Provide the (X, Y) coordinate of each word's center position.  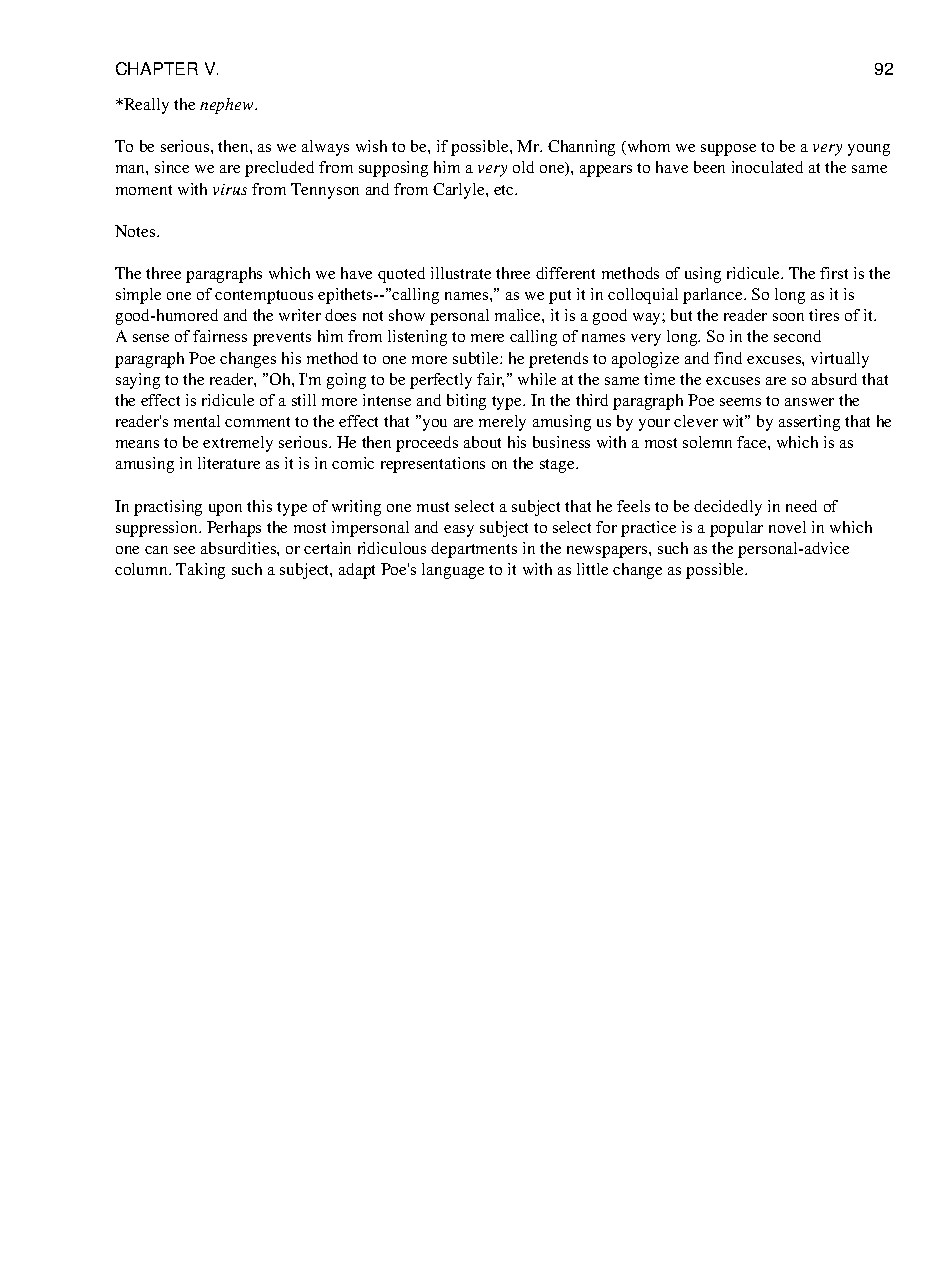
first (834, 273)
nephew (228, 106)
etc (505, 190)
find (728, 358)
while (537, 379)
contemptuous (264, 297)
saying (138, 381)
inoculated (767, 167)
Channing (581, 148)
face (753, 442)
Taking (200, 571)
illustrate (461, 273)
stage (558, 466)
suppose (728, 150)
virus (230, 189)
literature (229, 463)
